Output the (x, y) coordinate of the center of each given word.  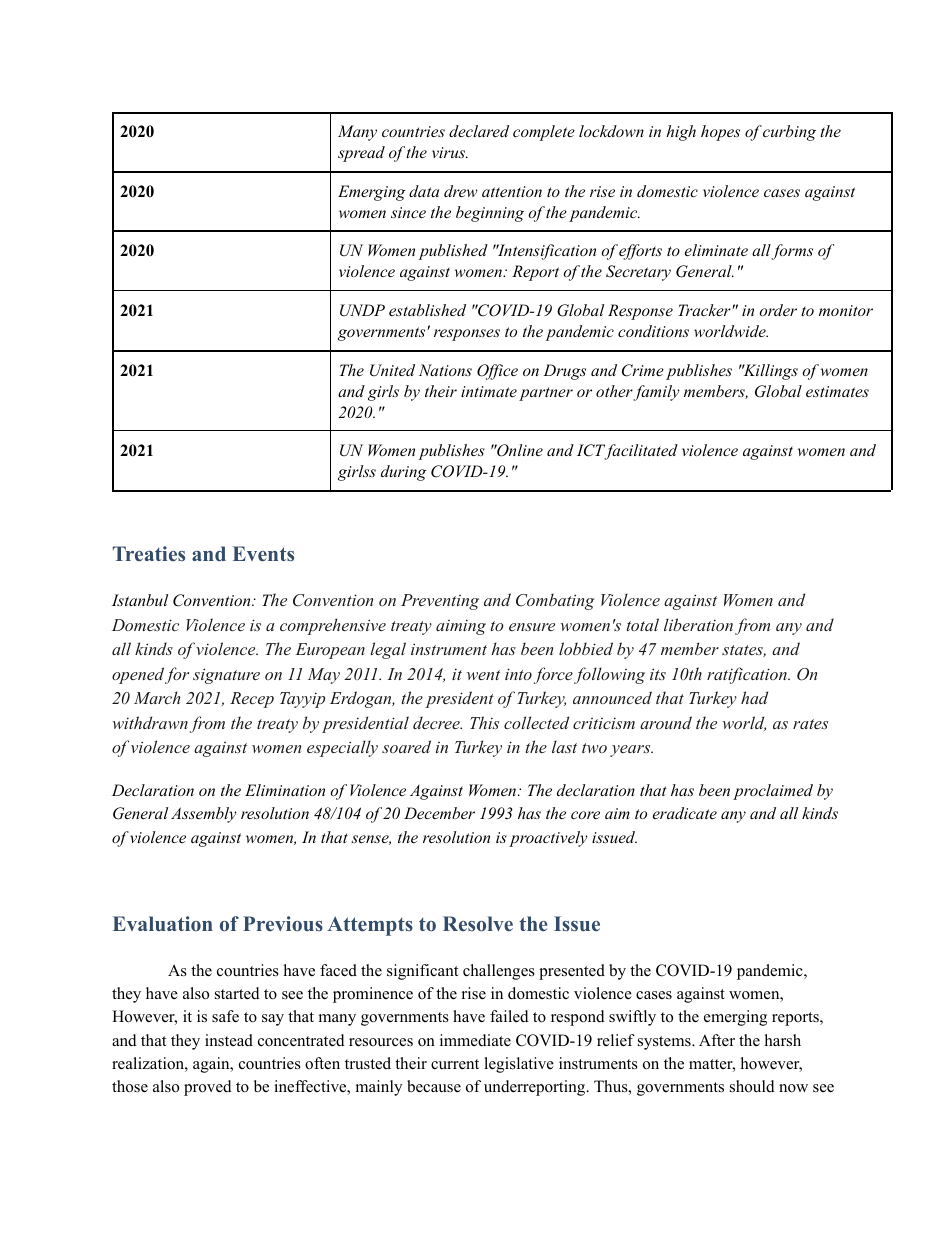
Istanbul (140, 600)
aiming (461, 627)
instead (229, 1040)
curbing (789, 133)
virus (449, 152)
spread (361, 154)
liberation (698, 624)
